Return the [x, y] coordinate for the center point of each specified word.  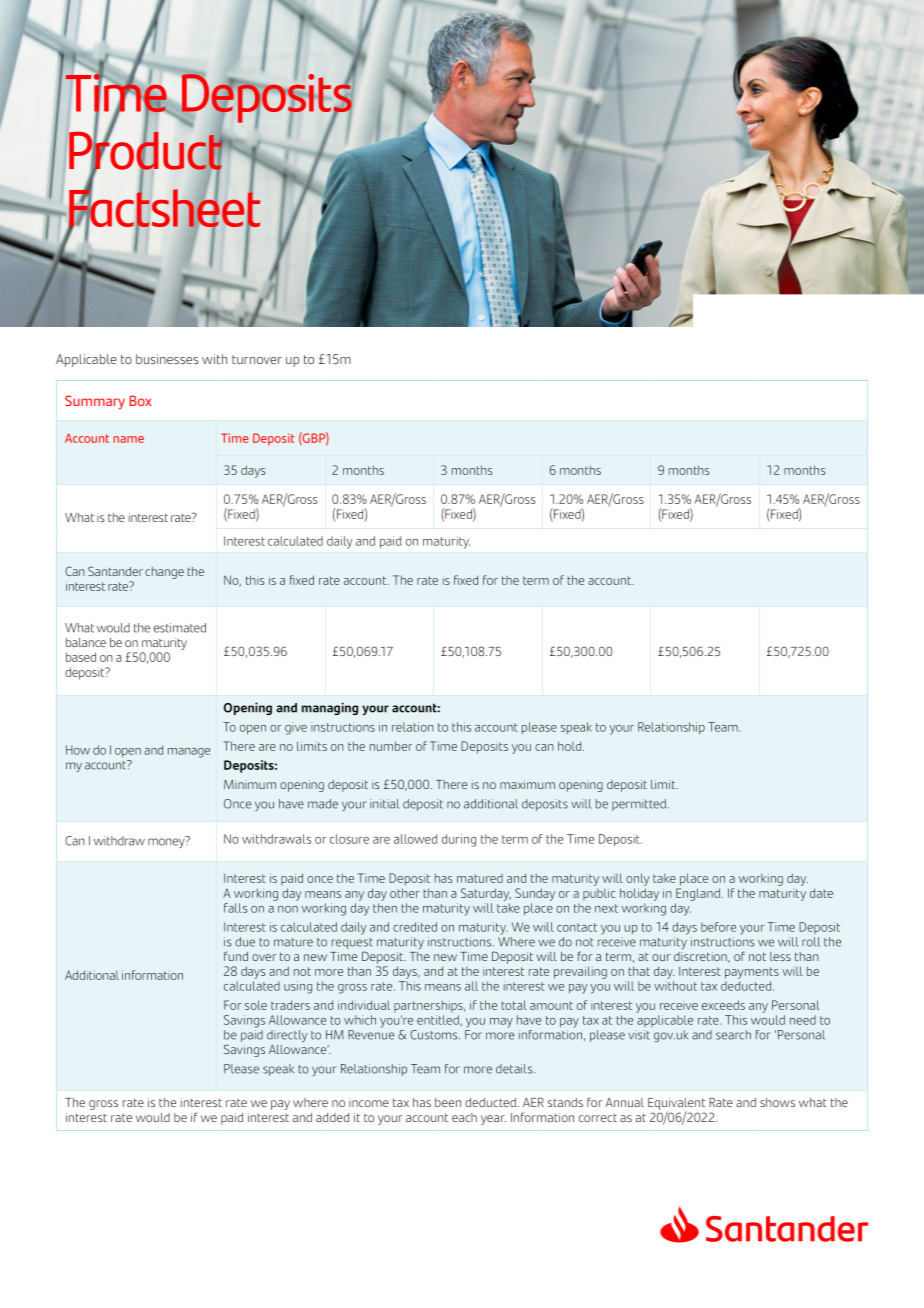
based [81, 657]
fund [236, 956]
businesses [167, 359]
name [129, 439]
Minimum [250, 784]
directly [287, 1036]
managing [330, 708]
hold [569, 746]
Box [141, 400]
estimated [180, 628]
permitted [639, 805]
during [459, 840]
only [637, 879]
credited [415, 927]
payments [752, 973]
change [164, 573]
